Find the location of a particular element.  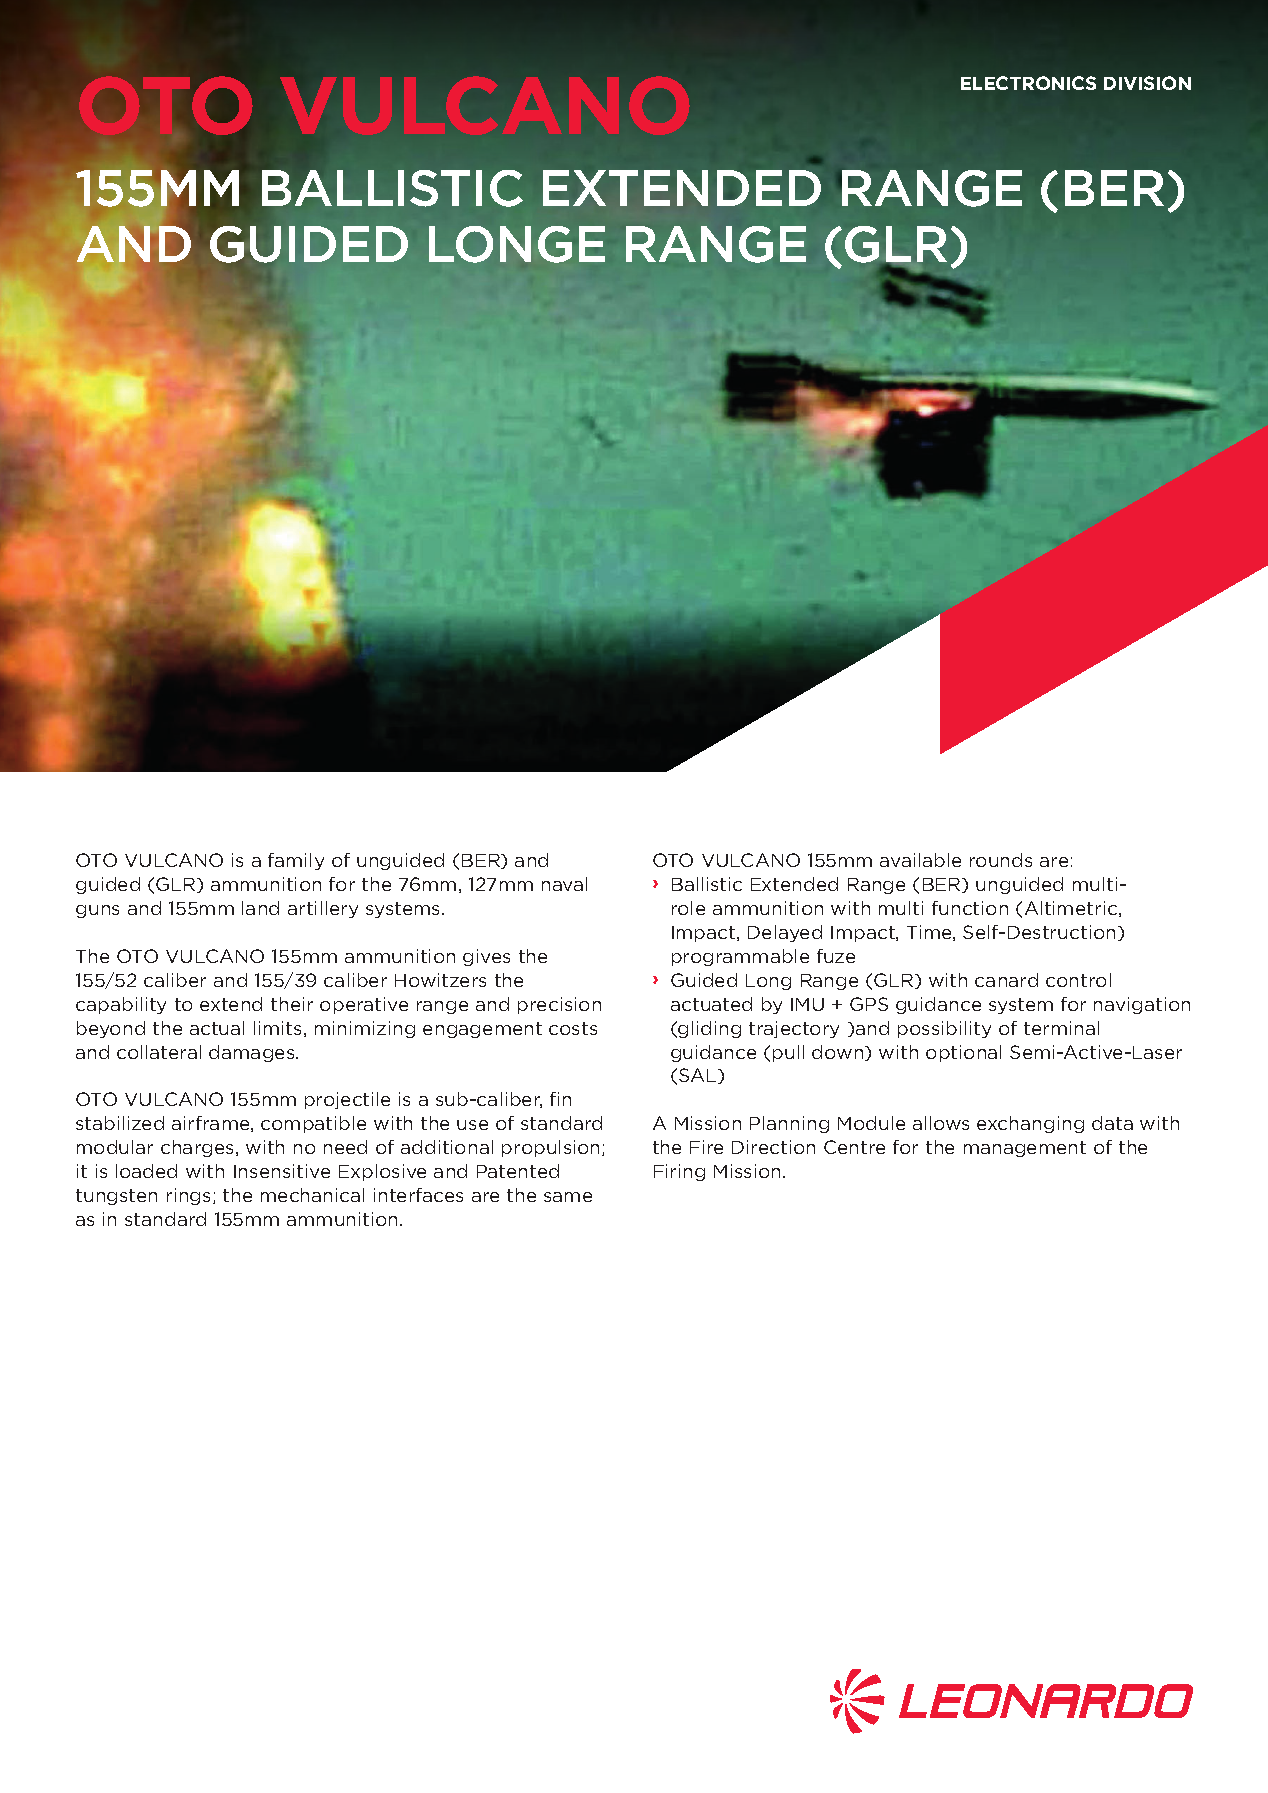

charges is located at coordinates (197, 1148).
